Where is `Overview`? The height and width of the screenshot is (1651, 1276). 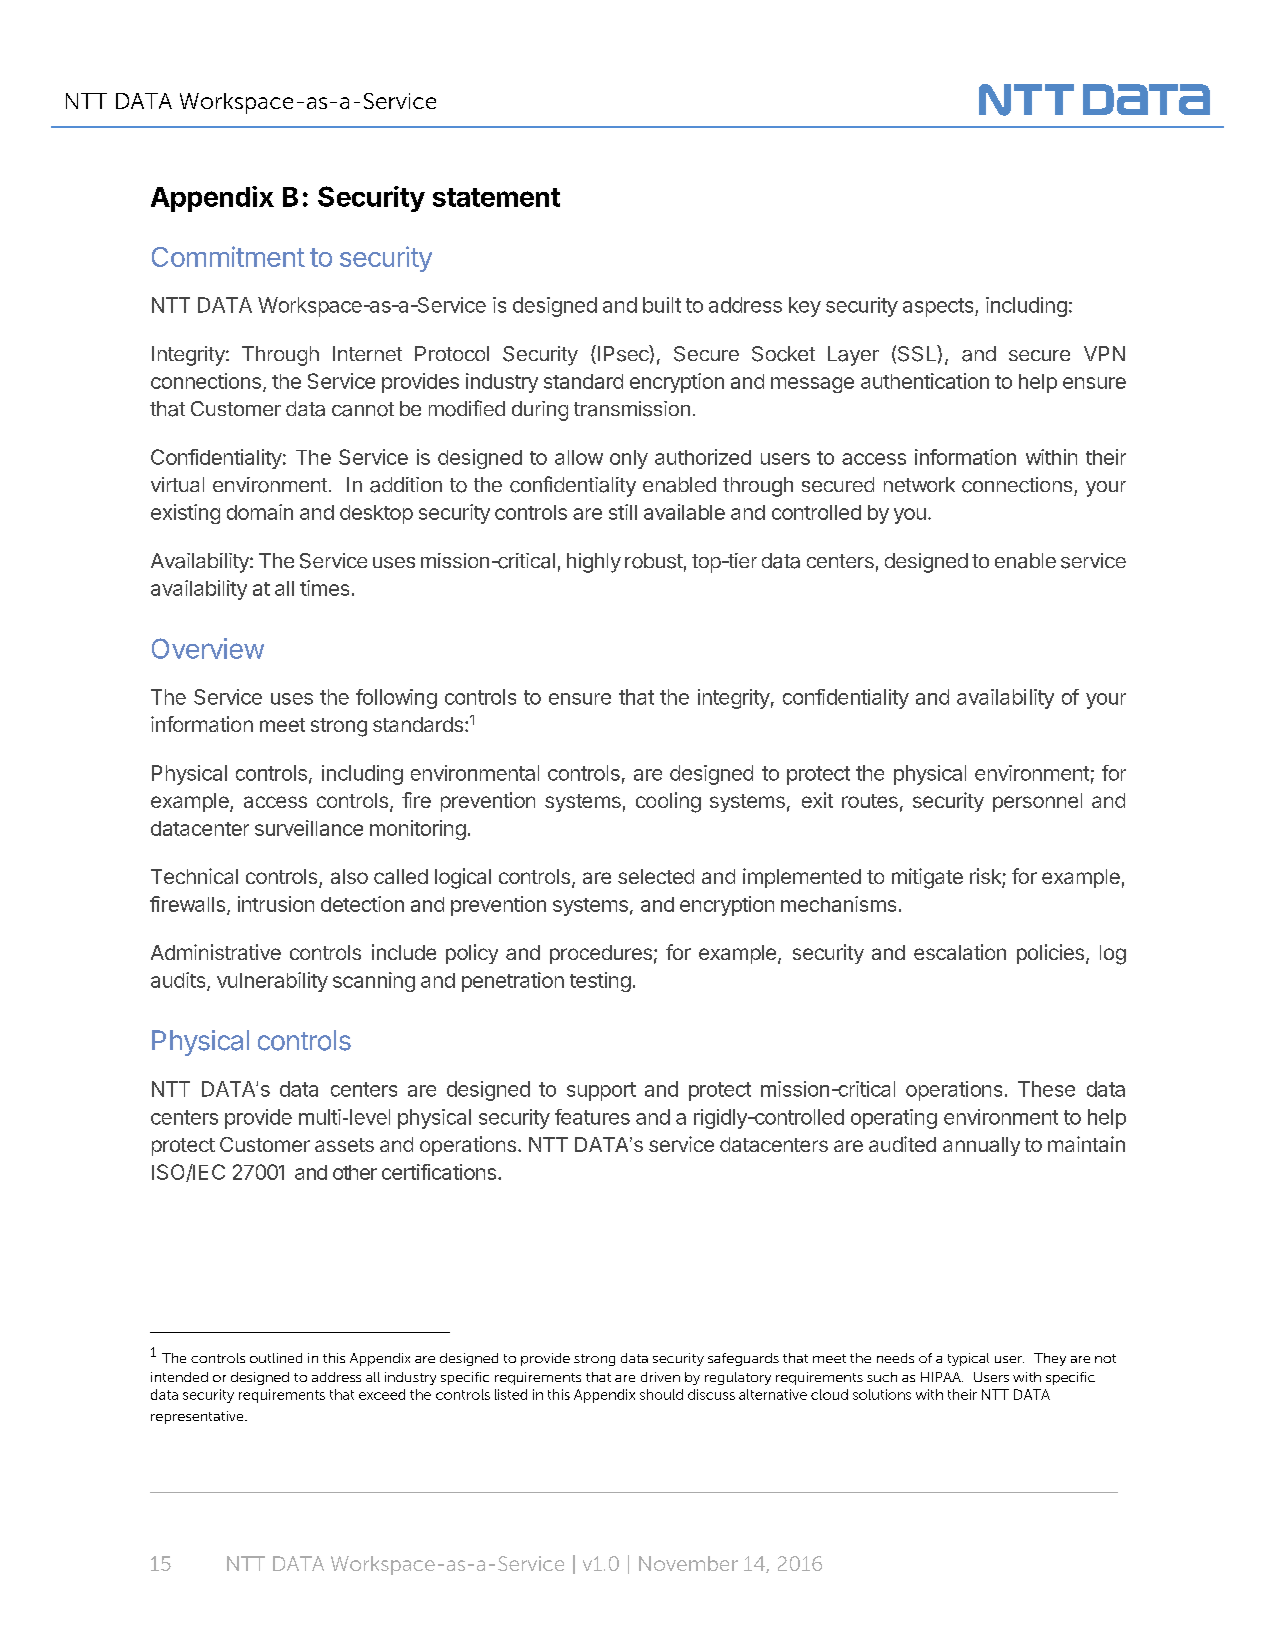 Overview is located at coordinates (208, 648).
